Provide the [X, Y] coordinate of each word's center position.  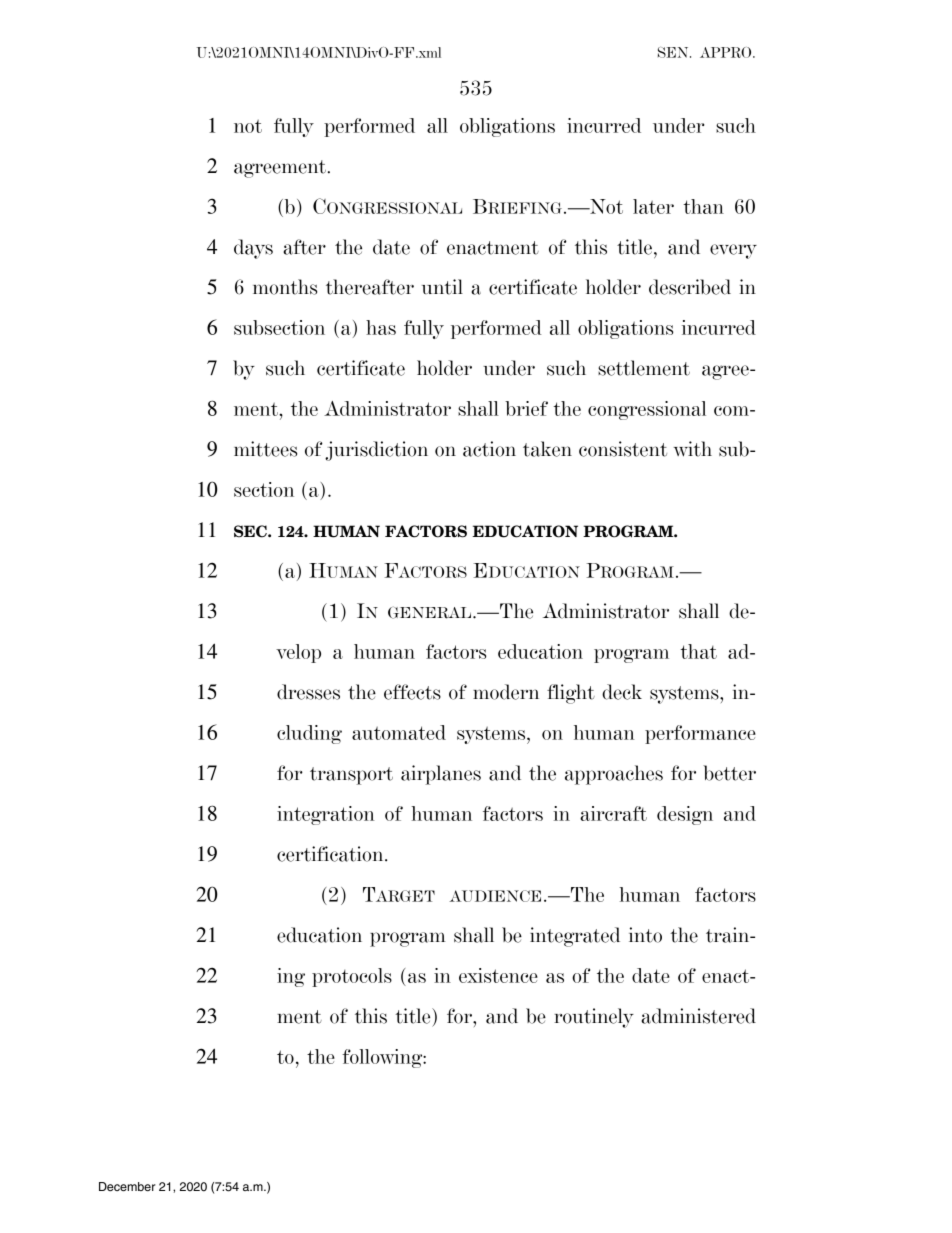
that [698, 651]
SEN [674, 52]
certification [331, 854]
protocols [352, 977]
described [690, 287]
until [442, 287]
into [645, 935]
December [127, 1186]
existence [498, 975]
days [253, 249]
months [285, 287]
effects [412, 692]
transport [351, 776]
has [381, 327]
